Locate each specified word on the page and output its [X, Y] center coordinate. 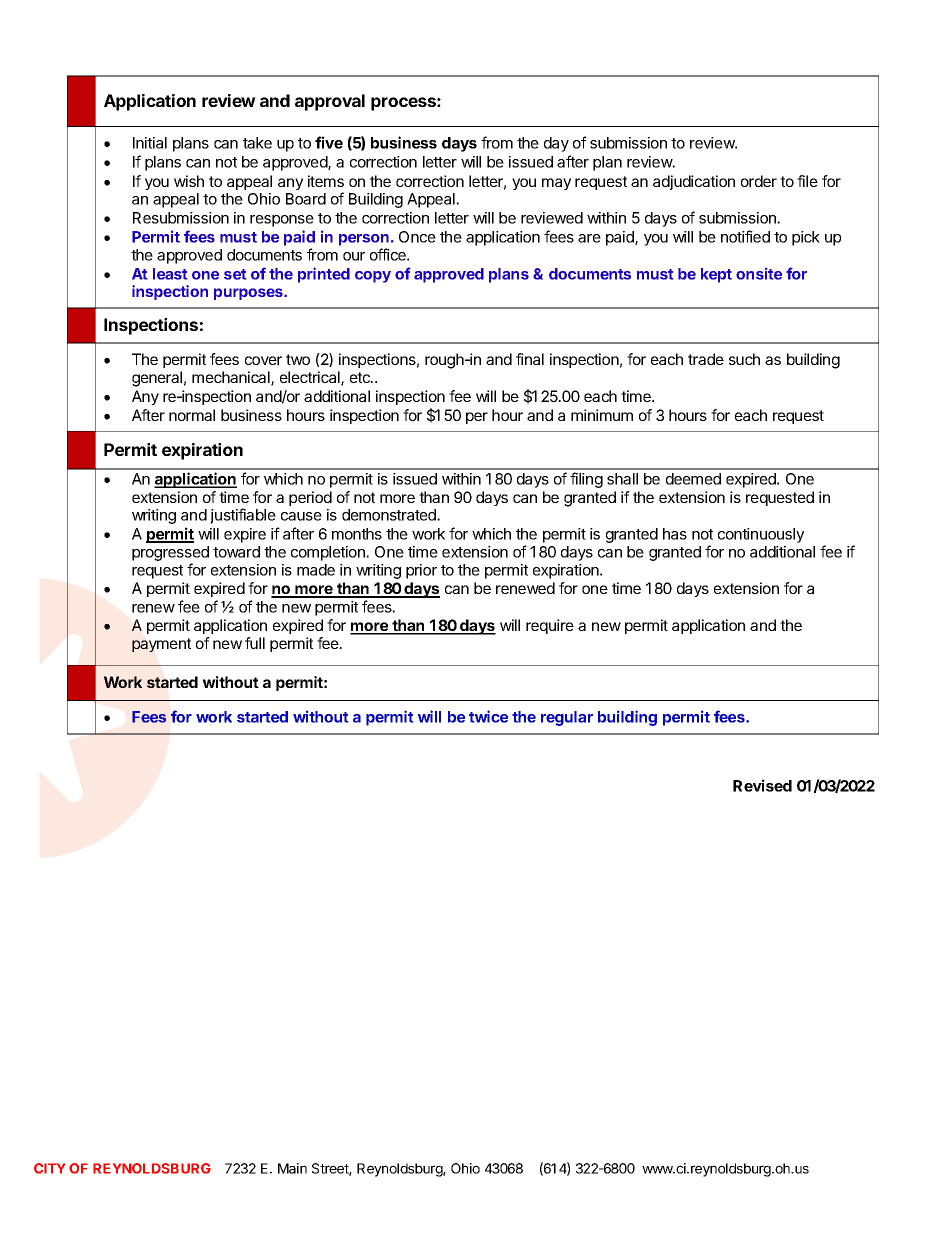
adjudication [694, 182]
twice [488, 716]
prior [421, 571]
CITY [49, 1168]
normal [192, 415]
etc [361, 377]
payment [161, 645]
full [255, 643]
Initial [150, 143]
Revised [762, 785]
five [329, 142]
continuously [761, 535]
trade [706, 359]
